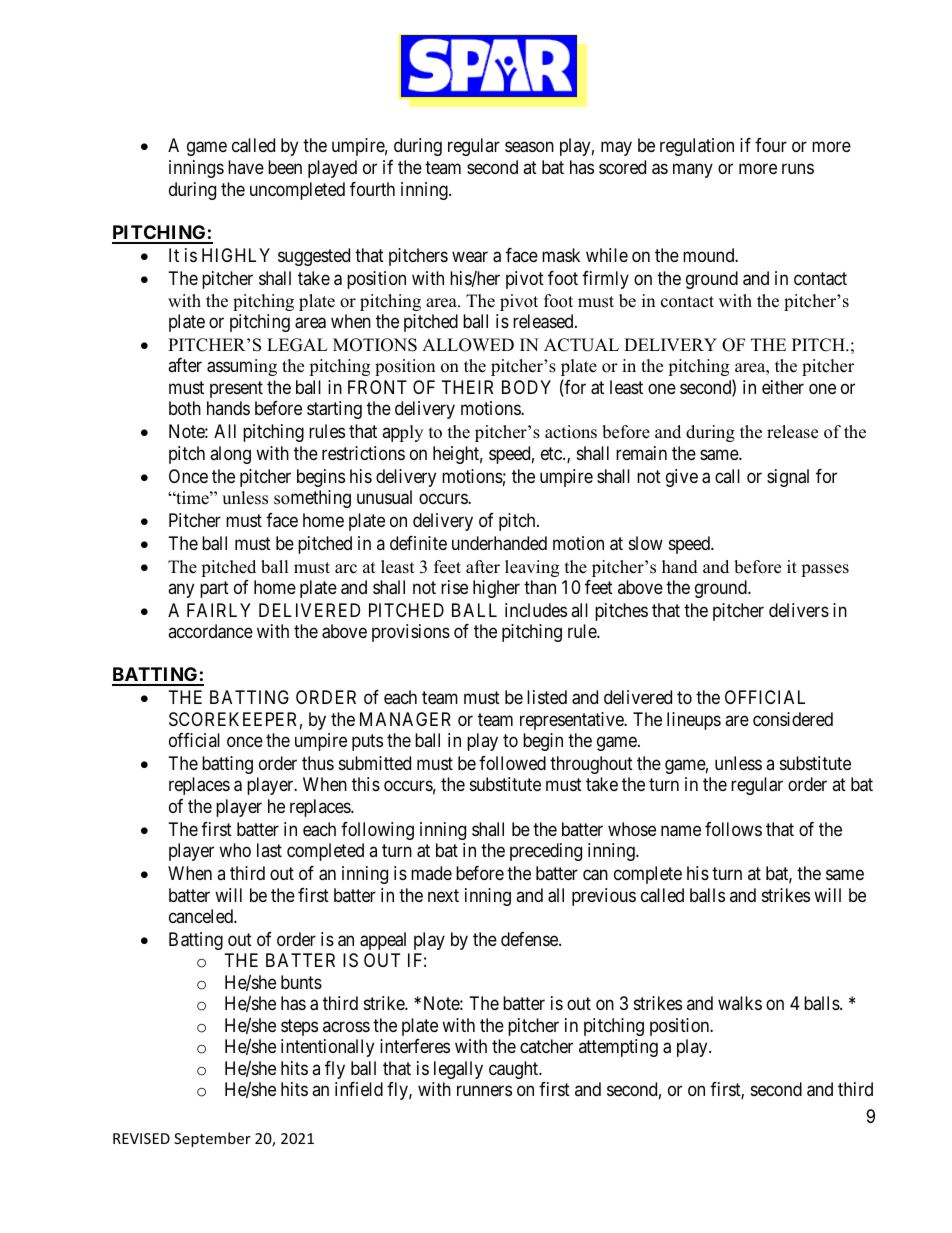  Describe the element at coordinates (185, 408) in the screenshot. I see `both` at that location.
